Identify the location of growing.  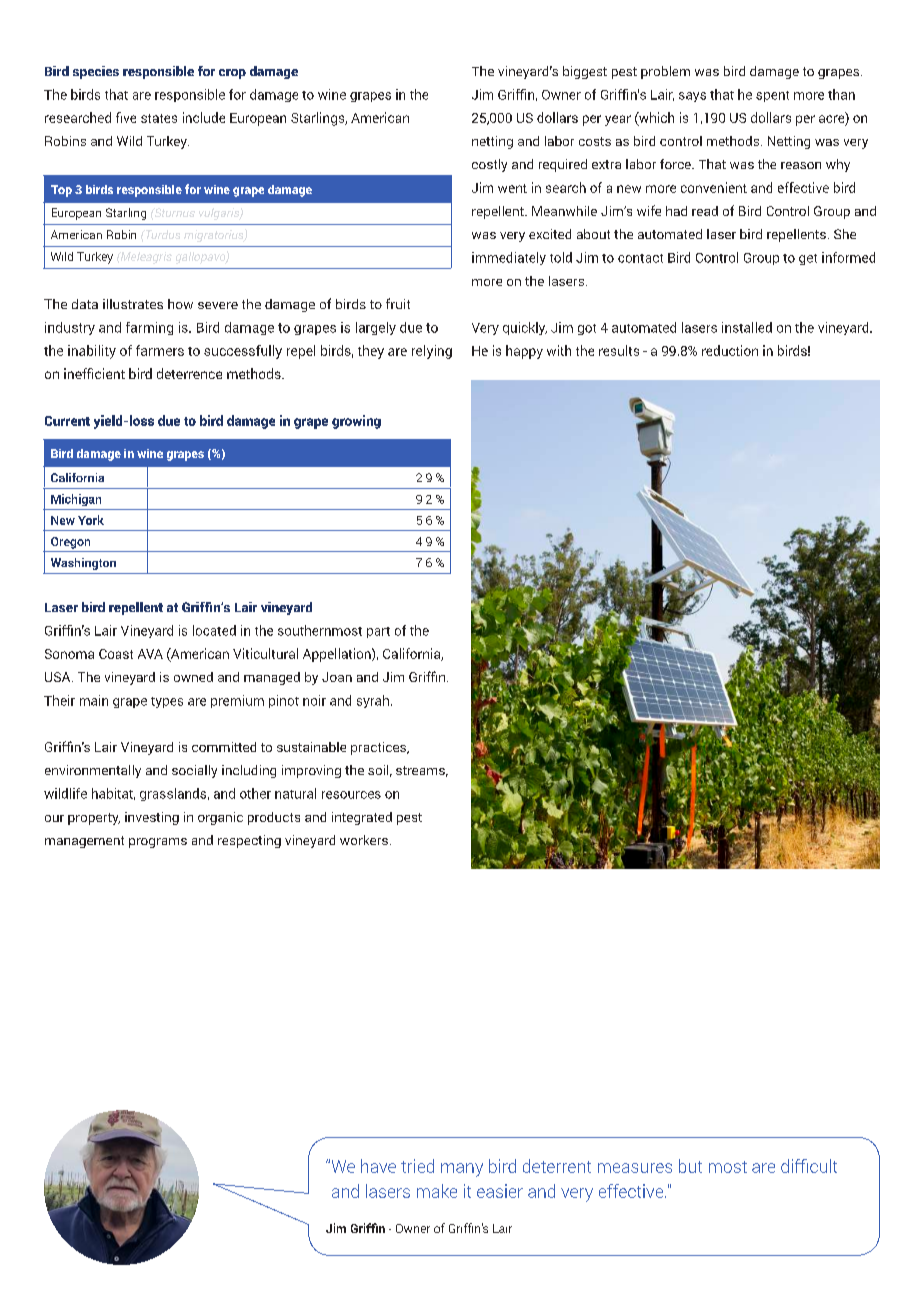
(356, 422).
